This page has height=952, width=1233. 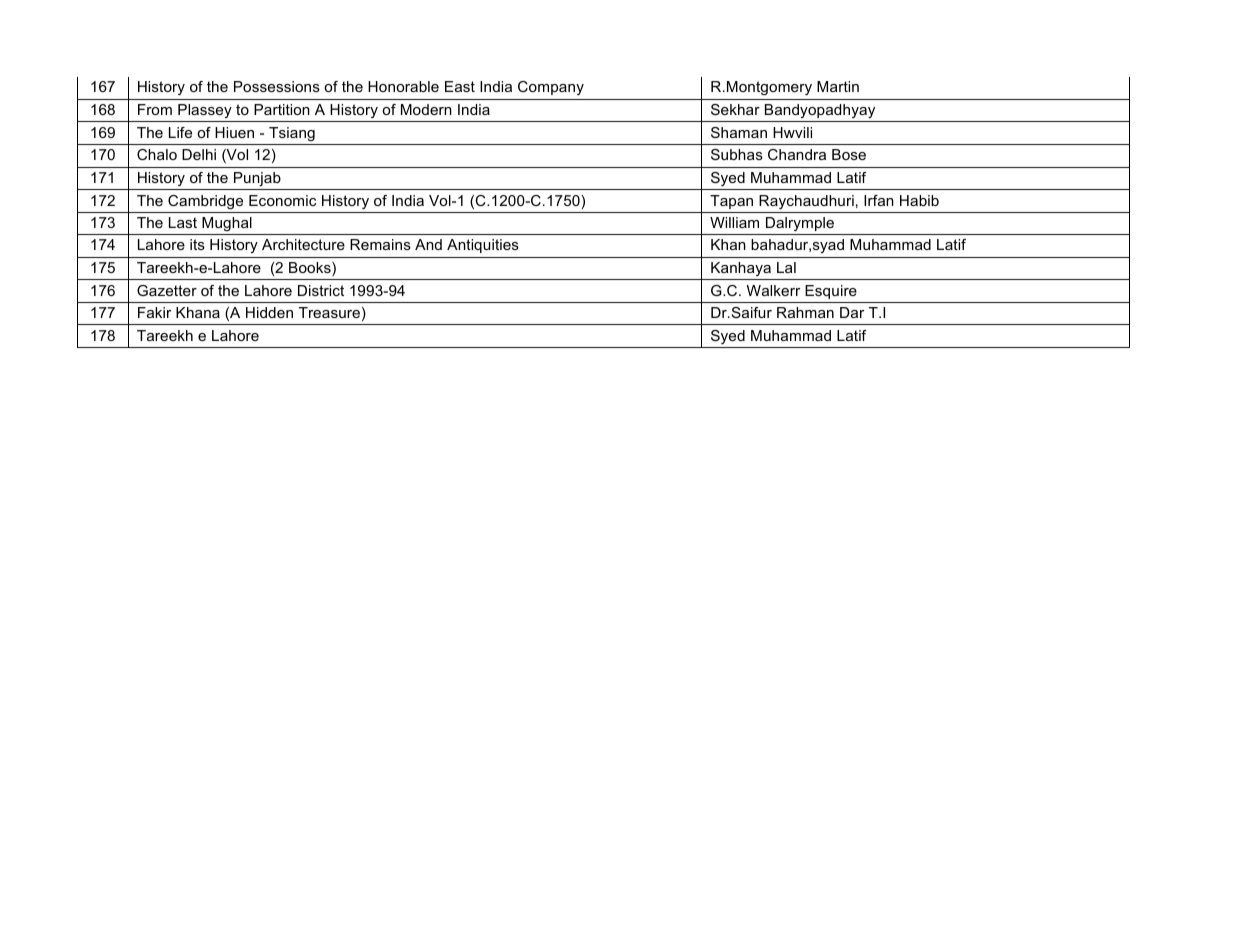 What do you see at coordinates (849, 154) in the page?
I see `Bose` at bounding box center [849, 154].
